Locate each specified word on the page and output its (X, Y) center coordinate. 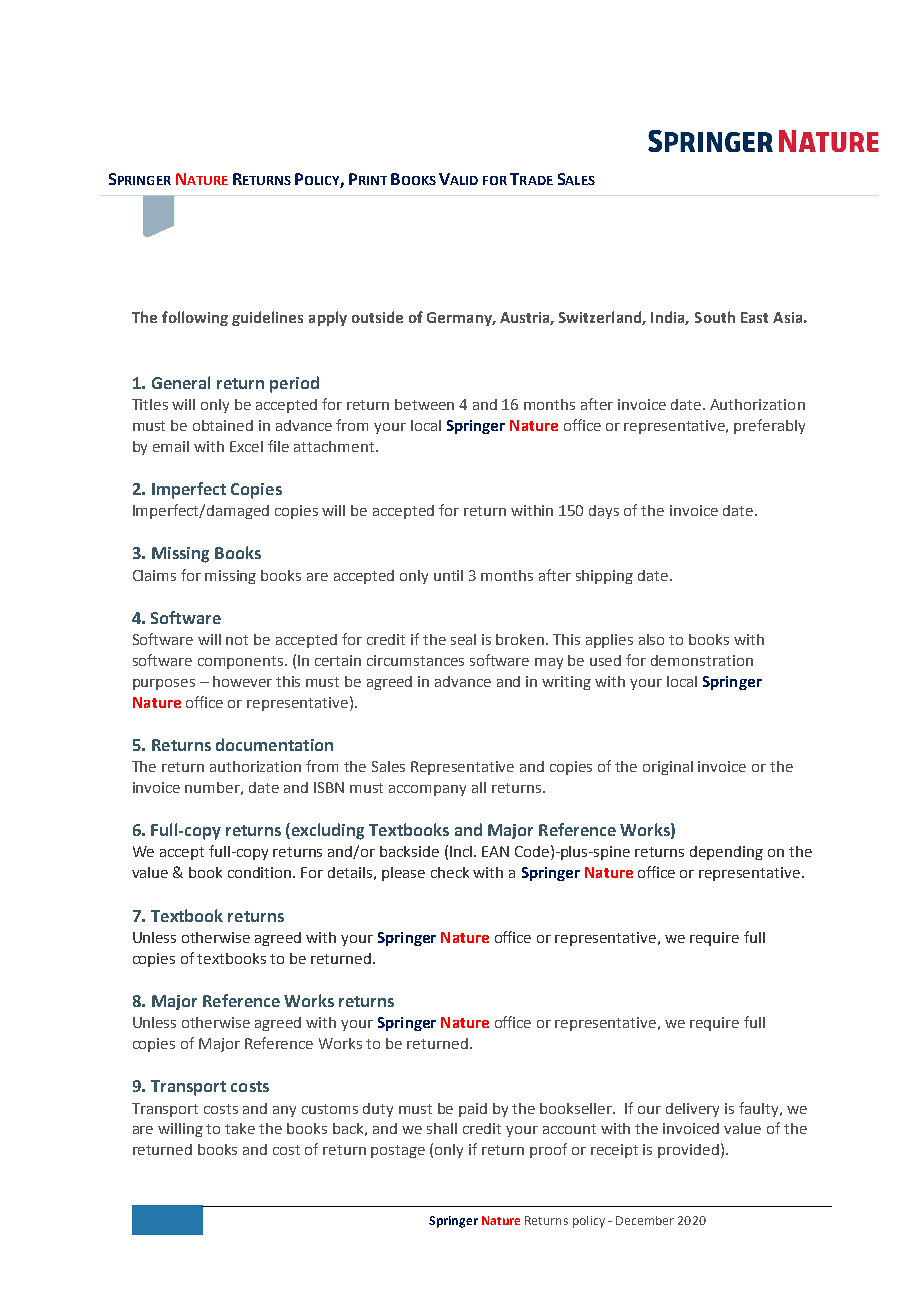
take (240, 1128)
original (668, 768)
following (195, 318)
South (715, 317)
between (424, 404)
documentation (274, 744)
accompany (427, 790)
